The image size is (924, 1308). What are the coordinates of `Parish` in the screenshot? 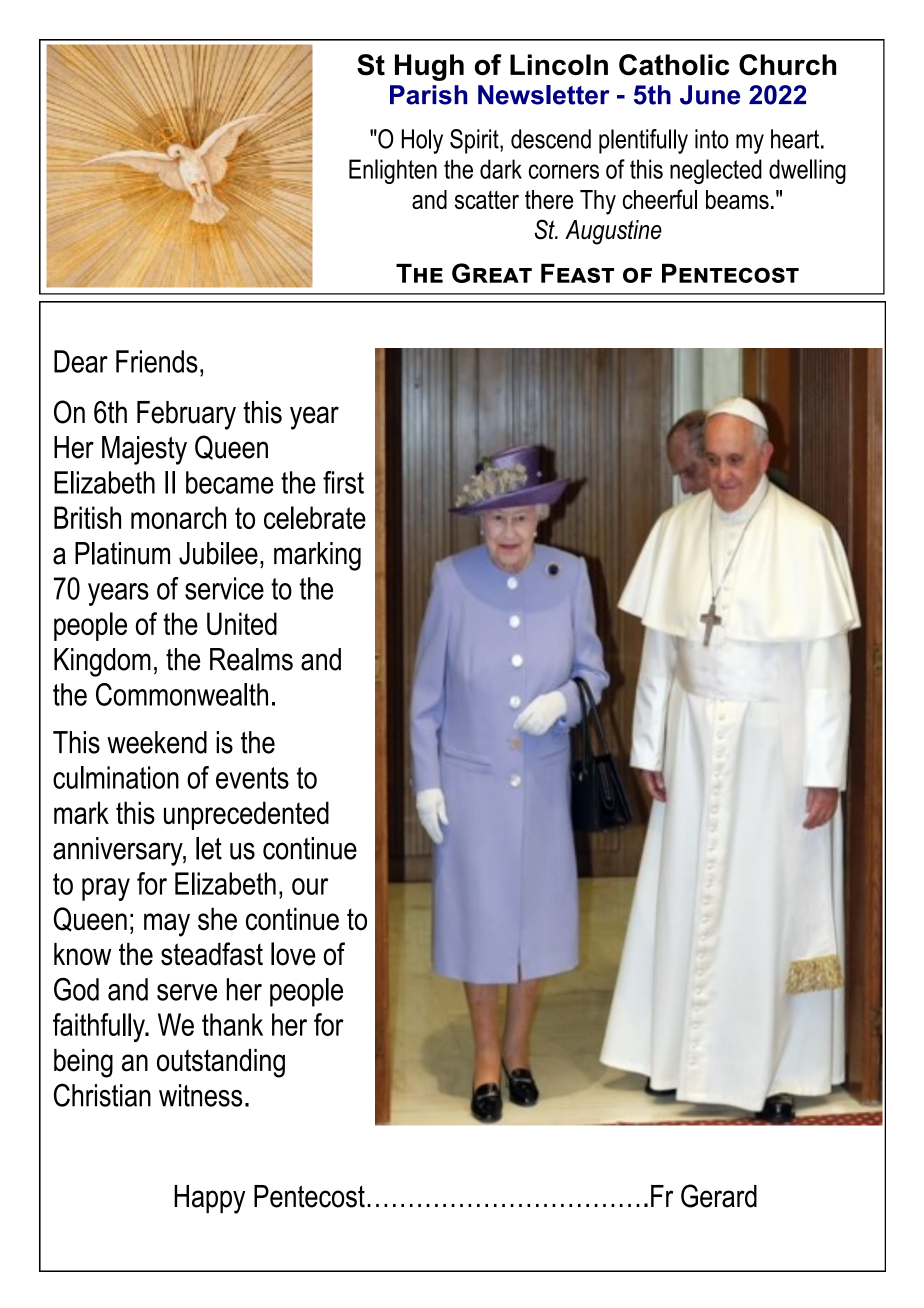 It's located at (428, 95).
